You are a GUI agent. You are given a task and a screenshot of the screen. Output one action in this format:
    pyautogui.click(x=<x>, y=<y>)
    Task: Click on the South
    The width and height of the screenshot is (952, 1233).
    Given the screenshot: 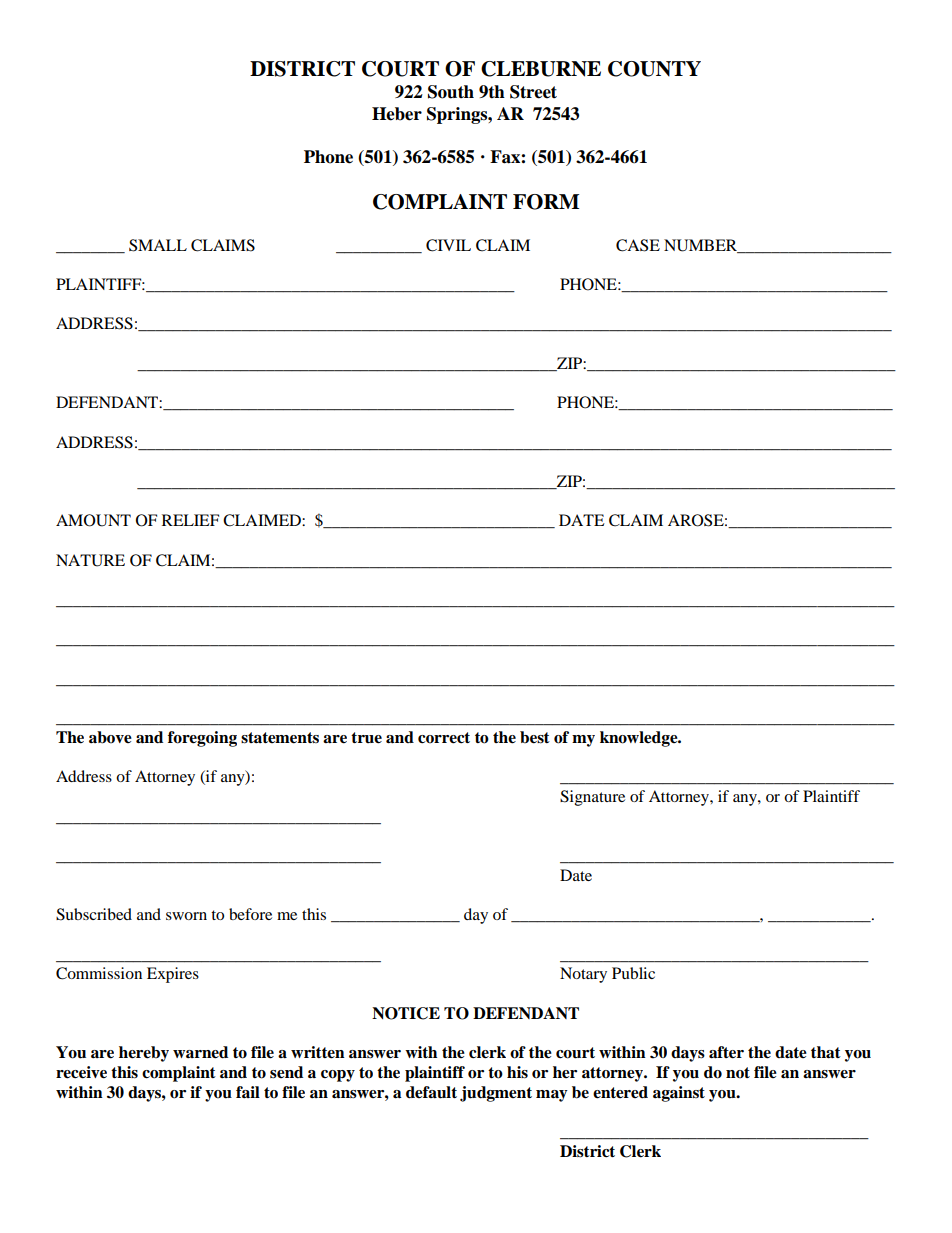 What is the action you would take?
    pyautogui.click(x=451, y=92)
